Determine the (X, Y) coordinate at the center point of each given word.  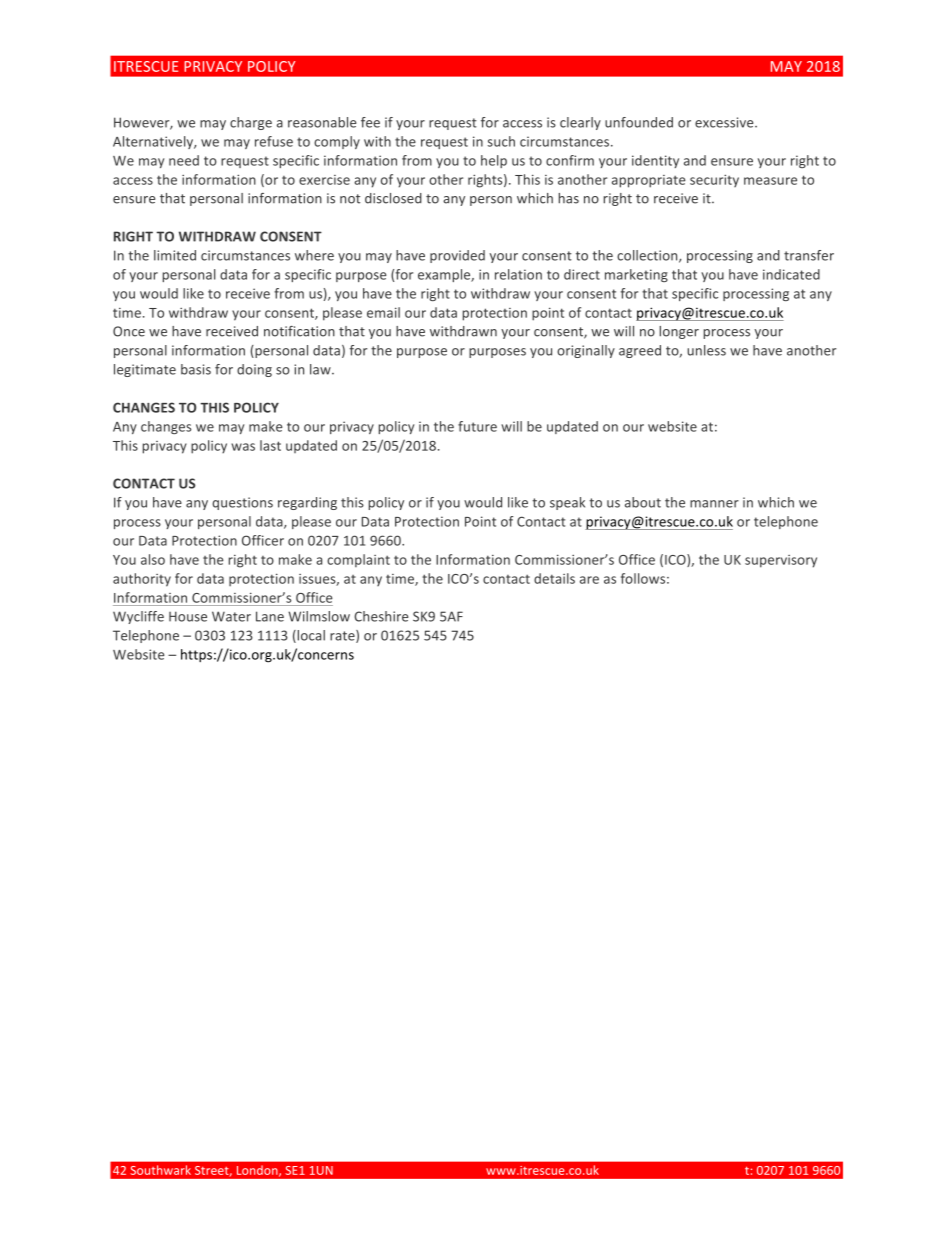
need (184, 160)
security (714, 180)
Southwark (161, 1170)
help (494, 161)
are (589, 580)
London (258, 1171)
